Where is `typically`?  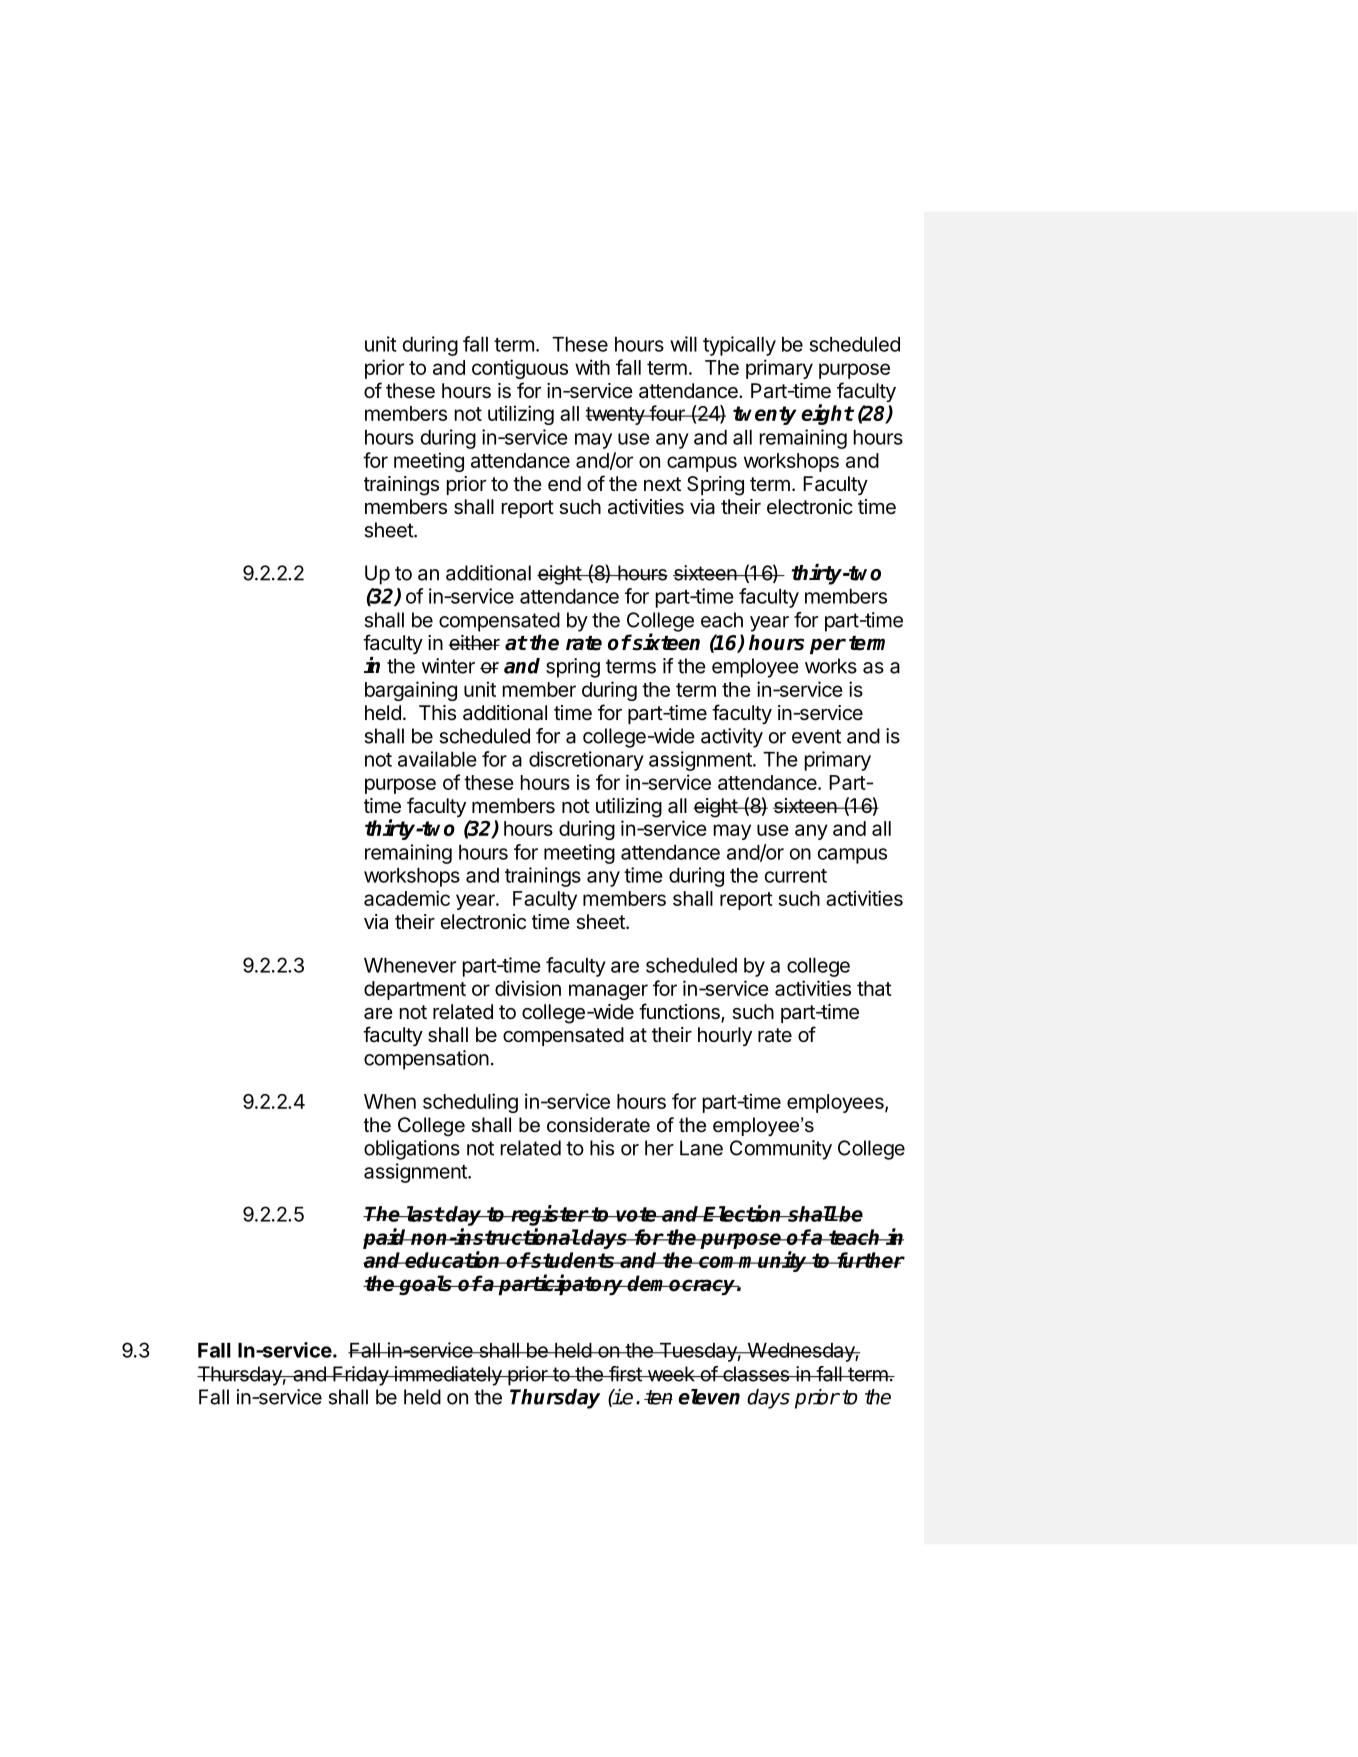
typically is located at coordinates (739, 346).
